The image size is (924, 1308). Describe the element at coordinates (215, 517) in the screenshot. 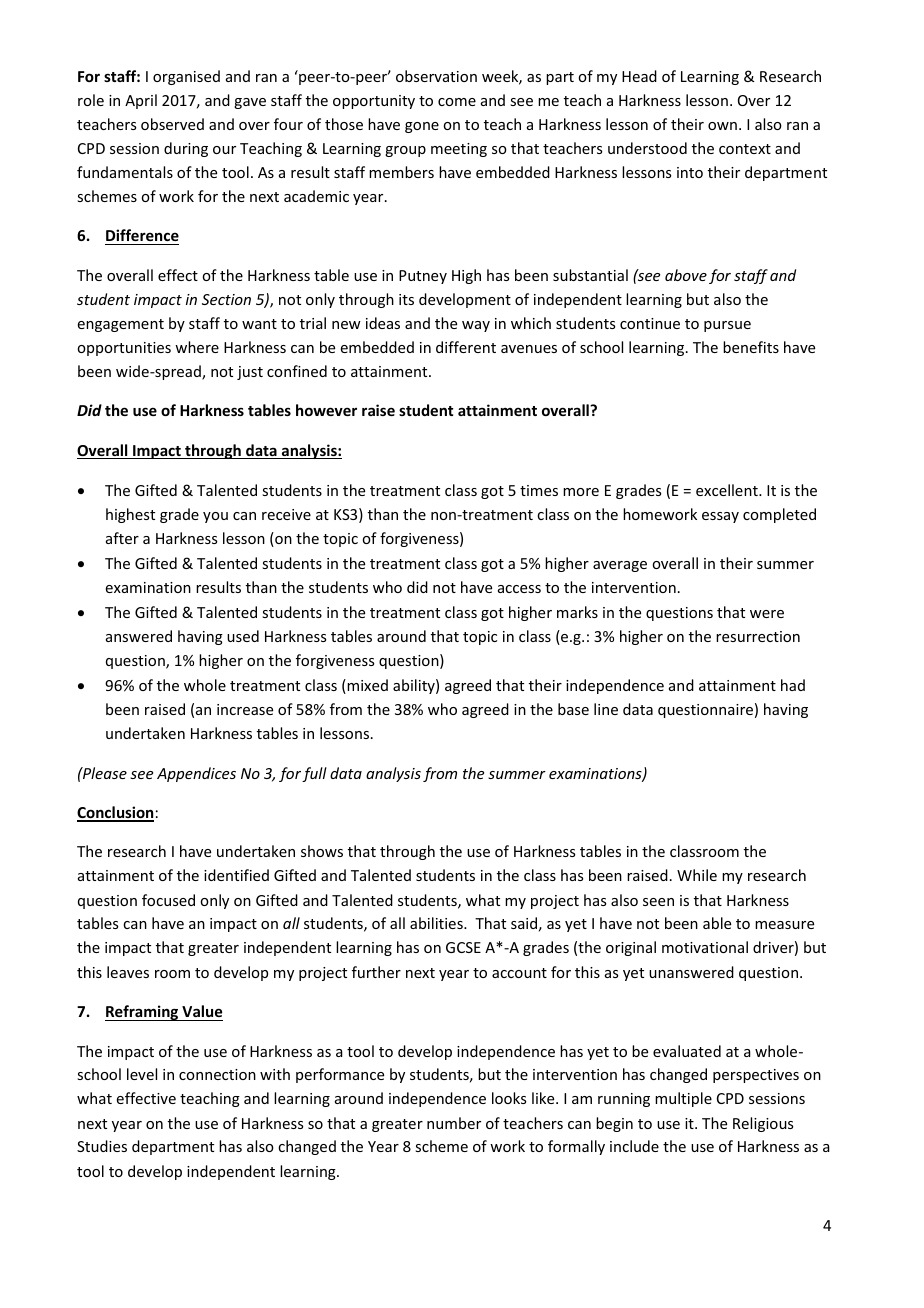

I see `you` at that location.
